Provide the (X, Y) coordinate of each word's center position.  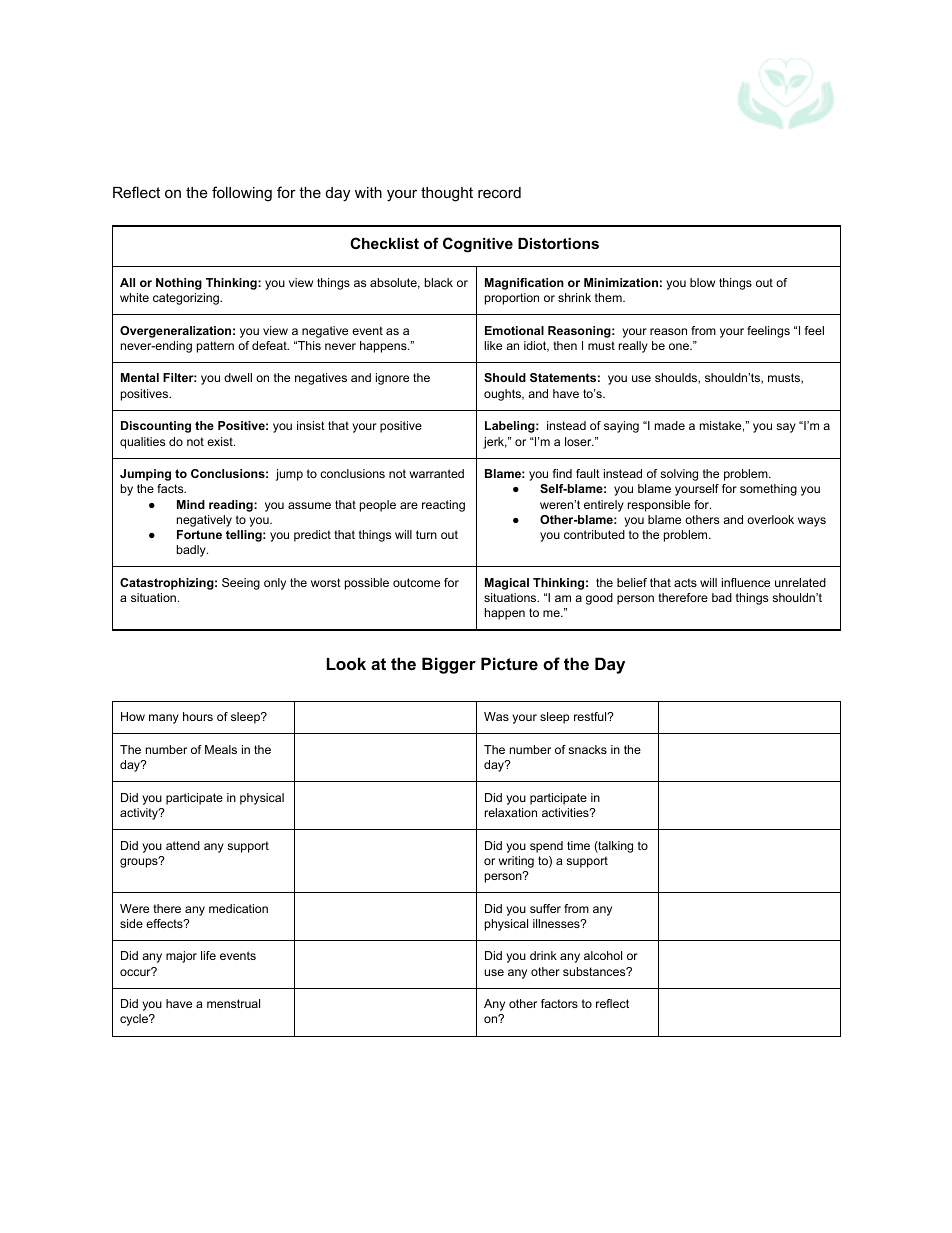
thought (447, 194)
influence (746, 582)
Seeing (241, 584)
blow (702, 282)
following (242, 194)
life (208, 955)
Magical (507, 584)
